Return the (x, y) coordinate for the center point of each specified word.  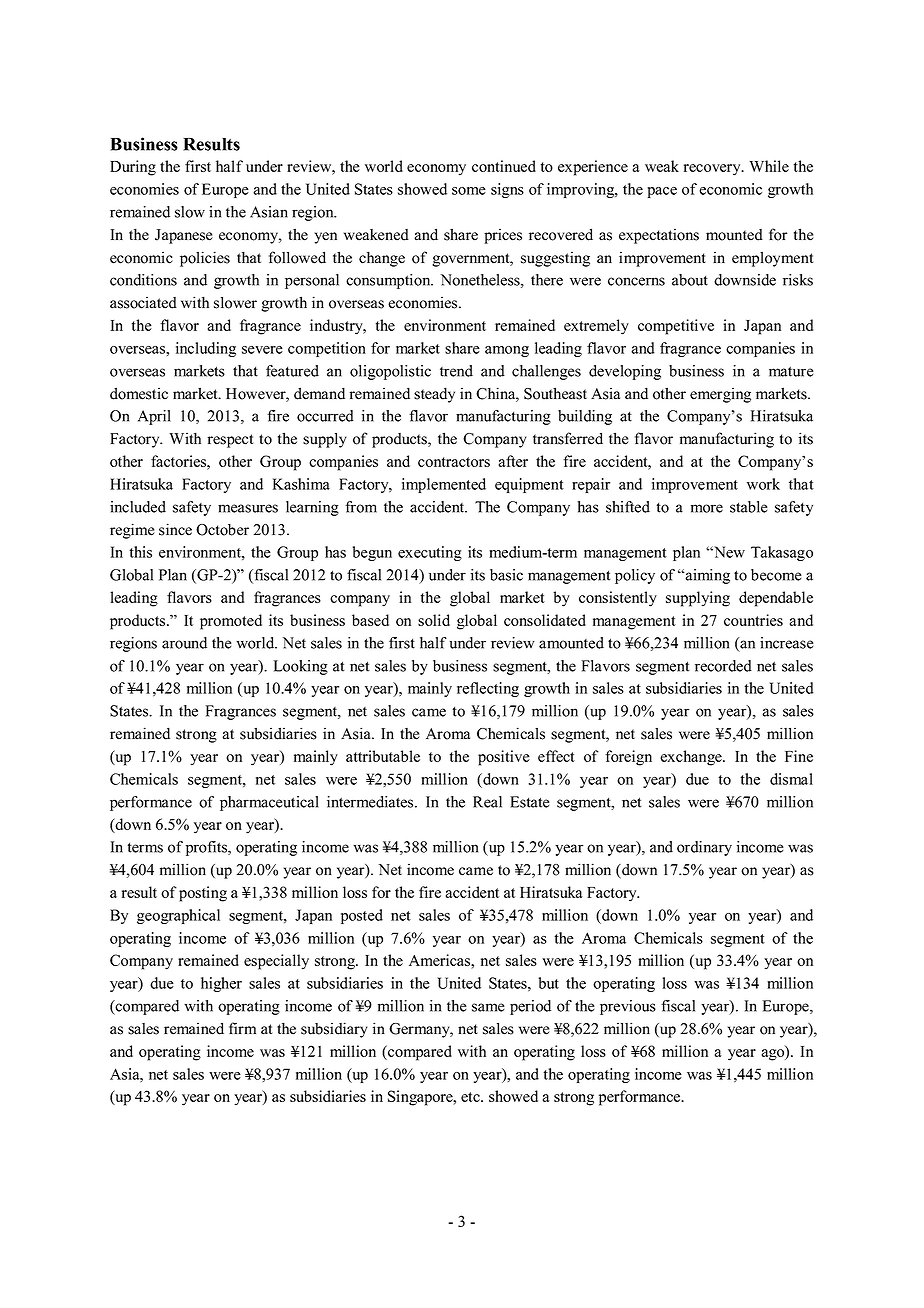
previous (628, 1007)
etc (471, 1097)
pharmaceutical (269, 803)
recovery (713, 170)
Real (487, 802)
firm (242, 1028)
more (707, 508)
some (469, 191)
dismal (791, 779)
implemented (444, 485)
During (133, 168)
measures (248, 508)
